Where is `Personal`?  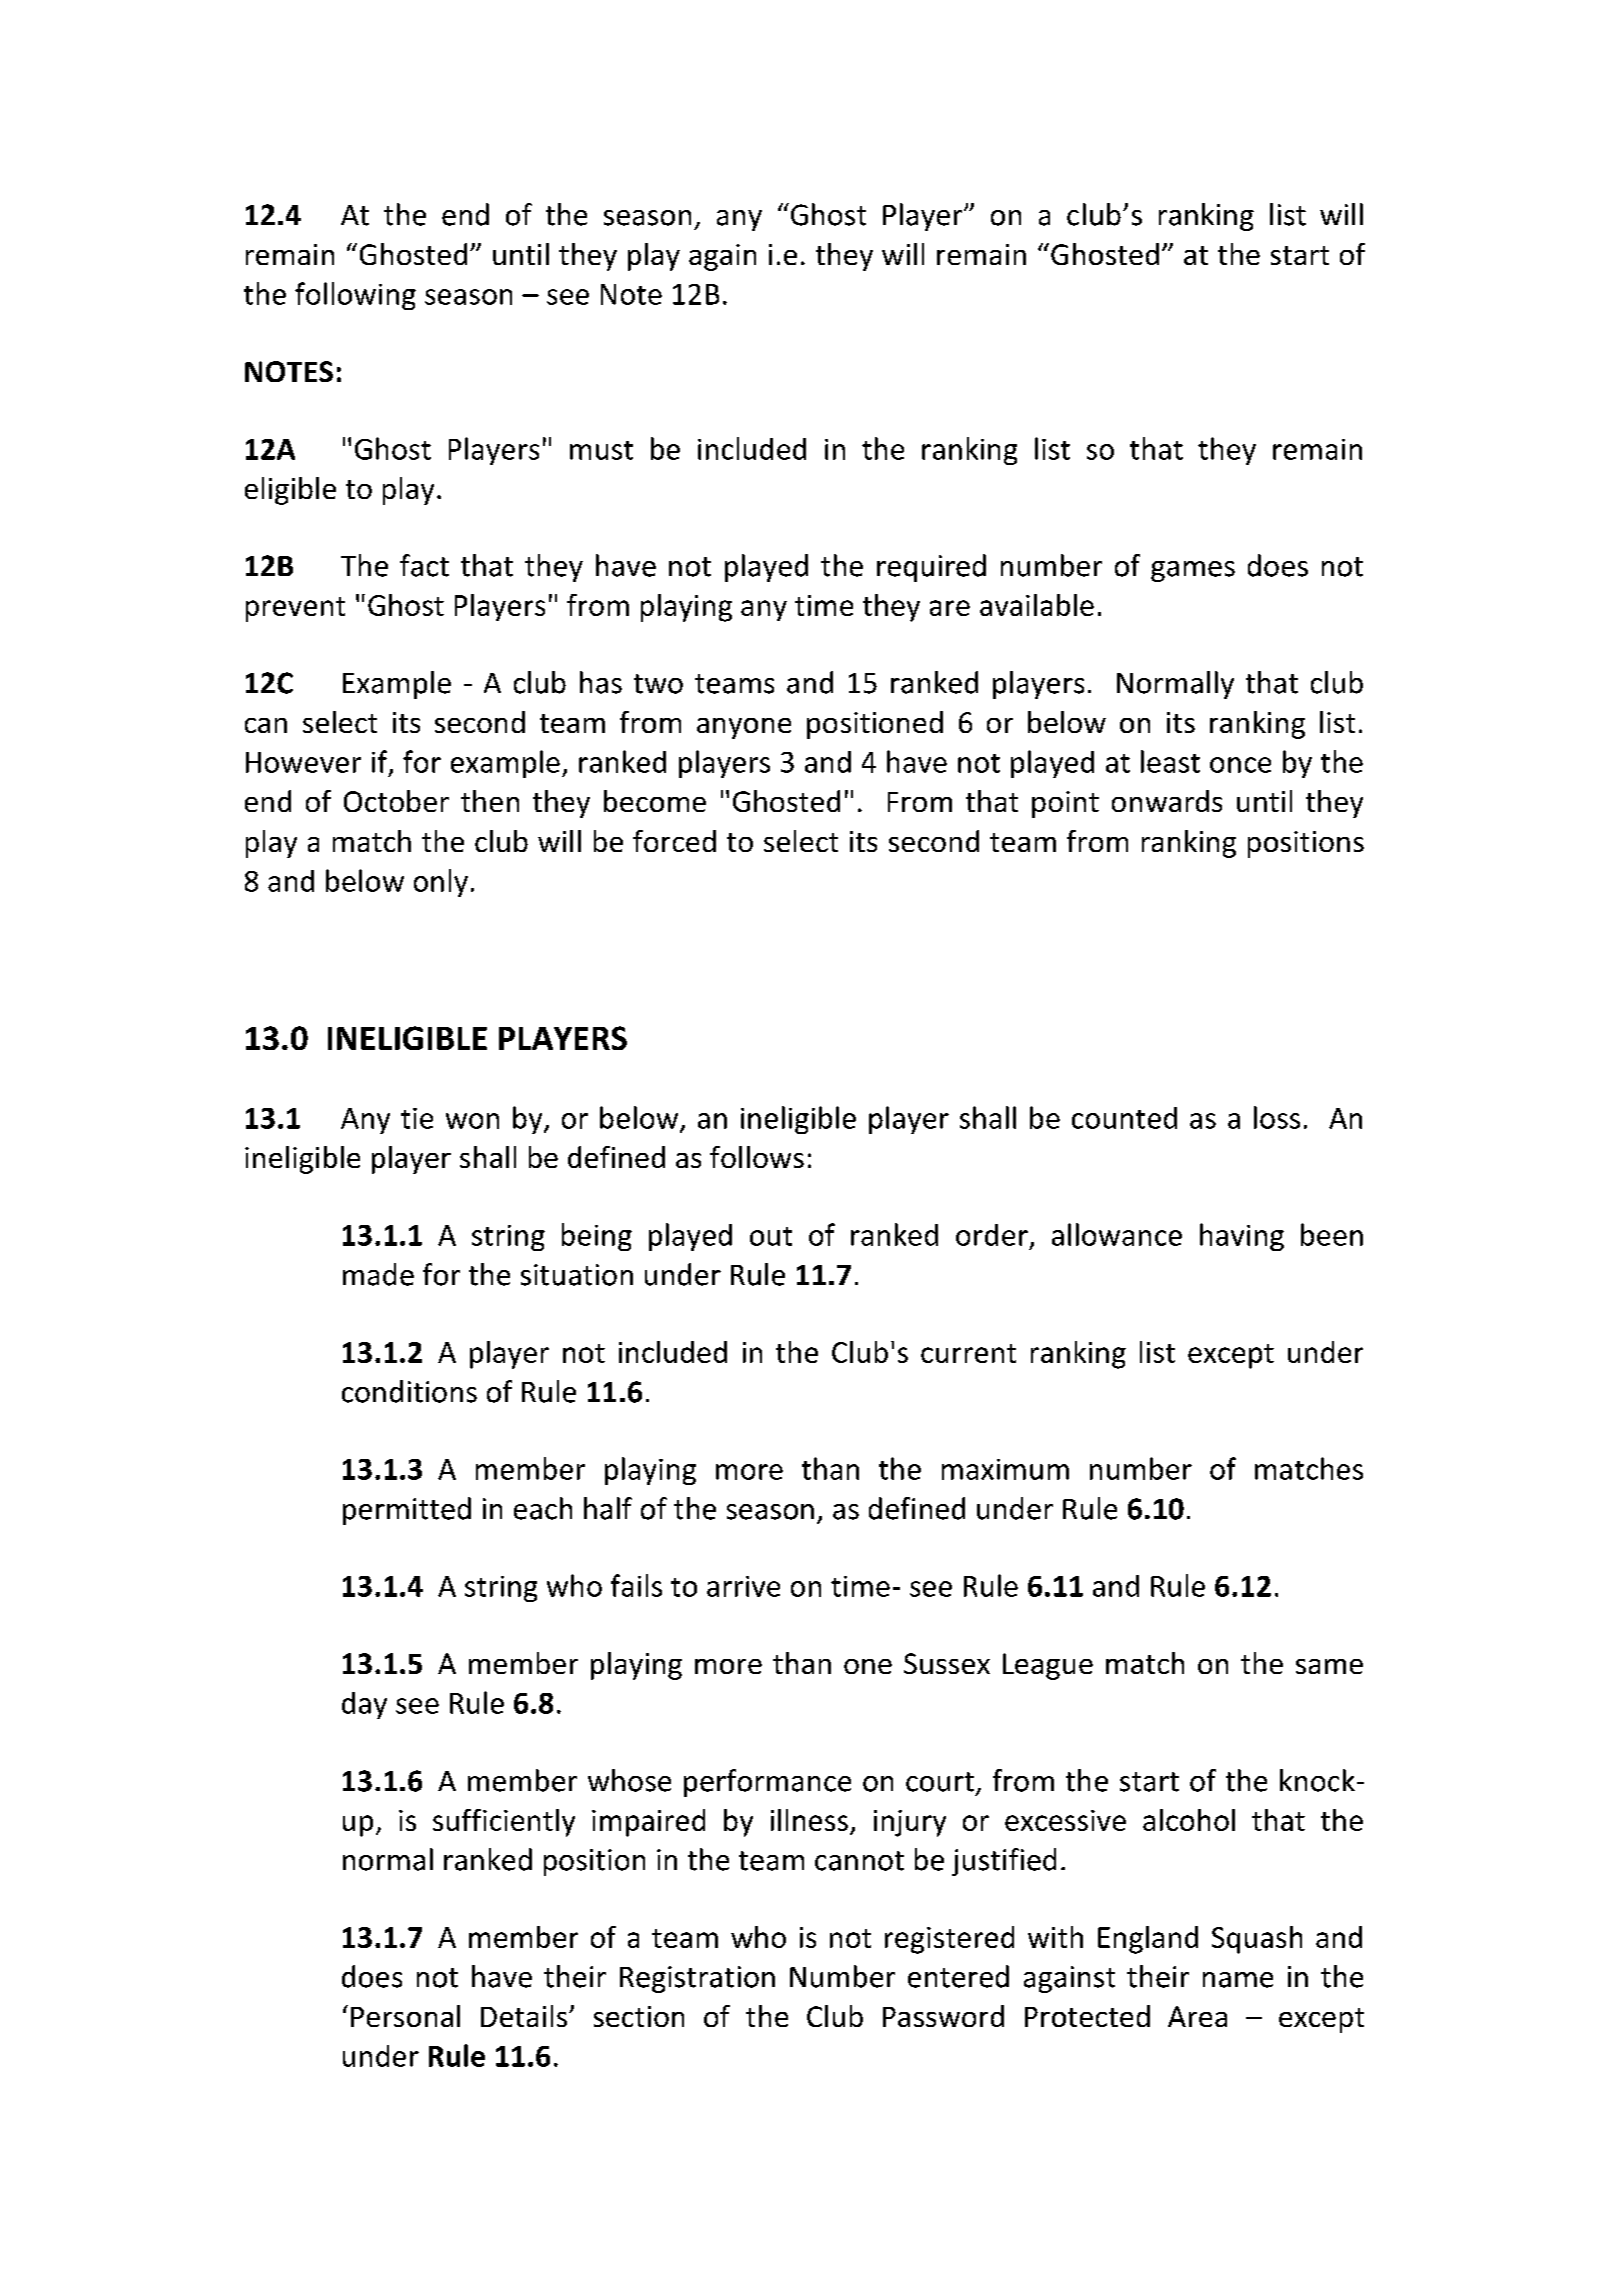
Personal is located at coordinates (405, 2016).
